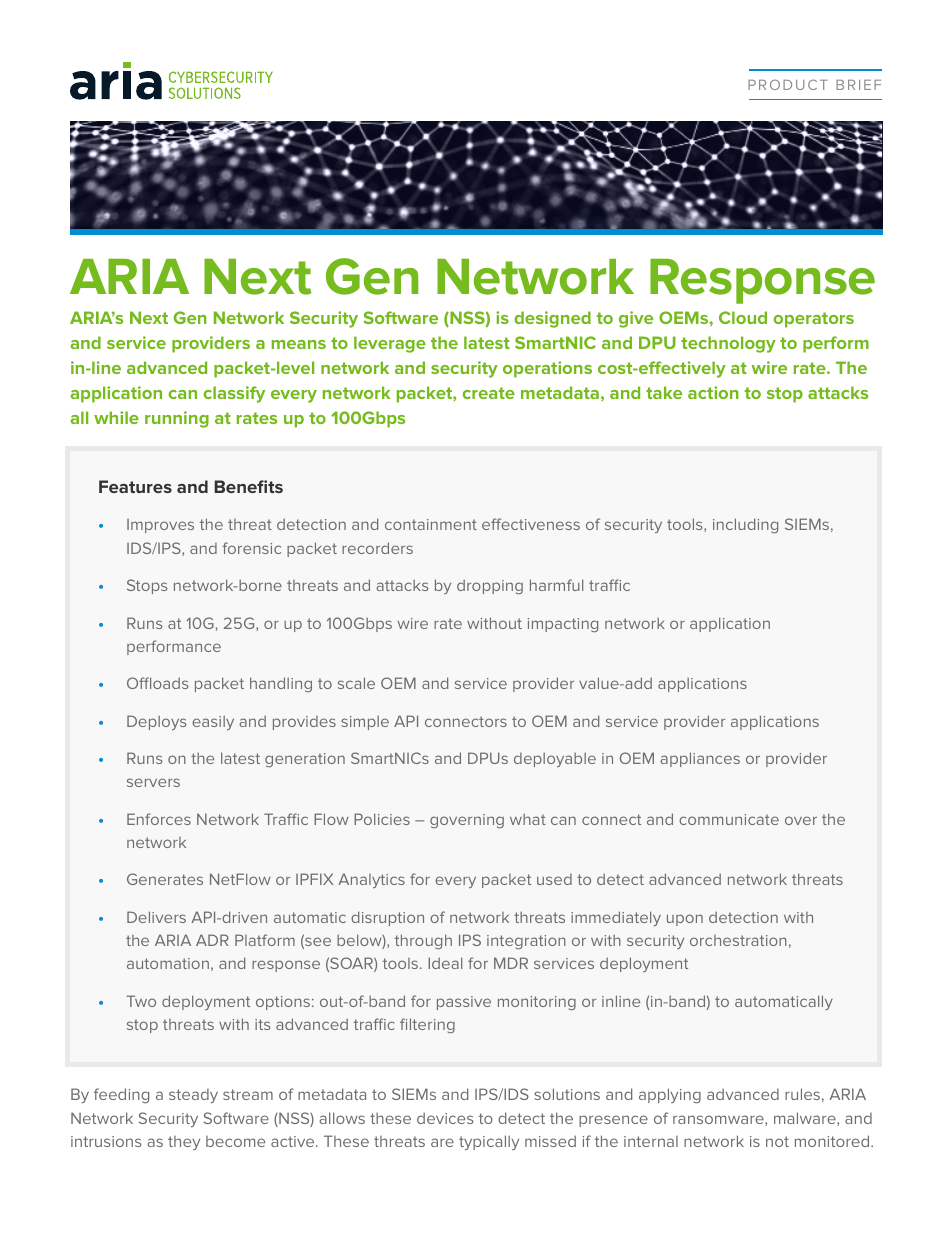  What do you see at coordinates (552, 319) in the document?
I see `designed` at bounding box center [552, 319].
